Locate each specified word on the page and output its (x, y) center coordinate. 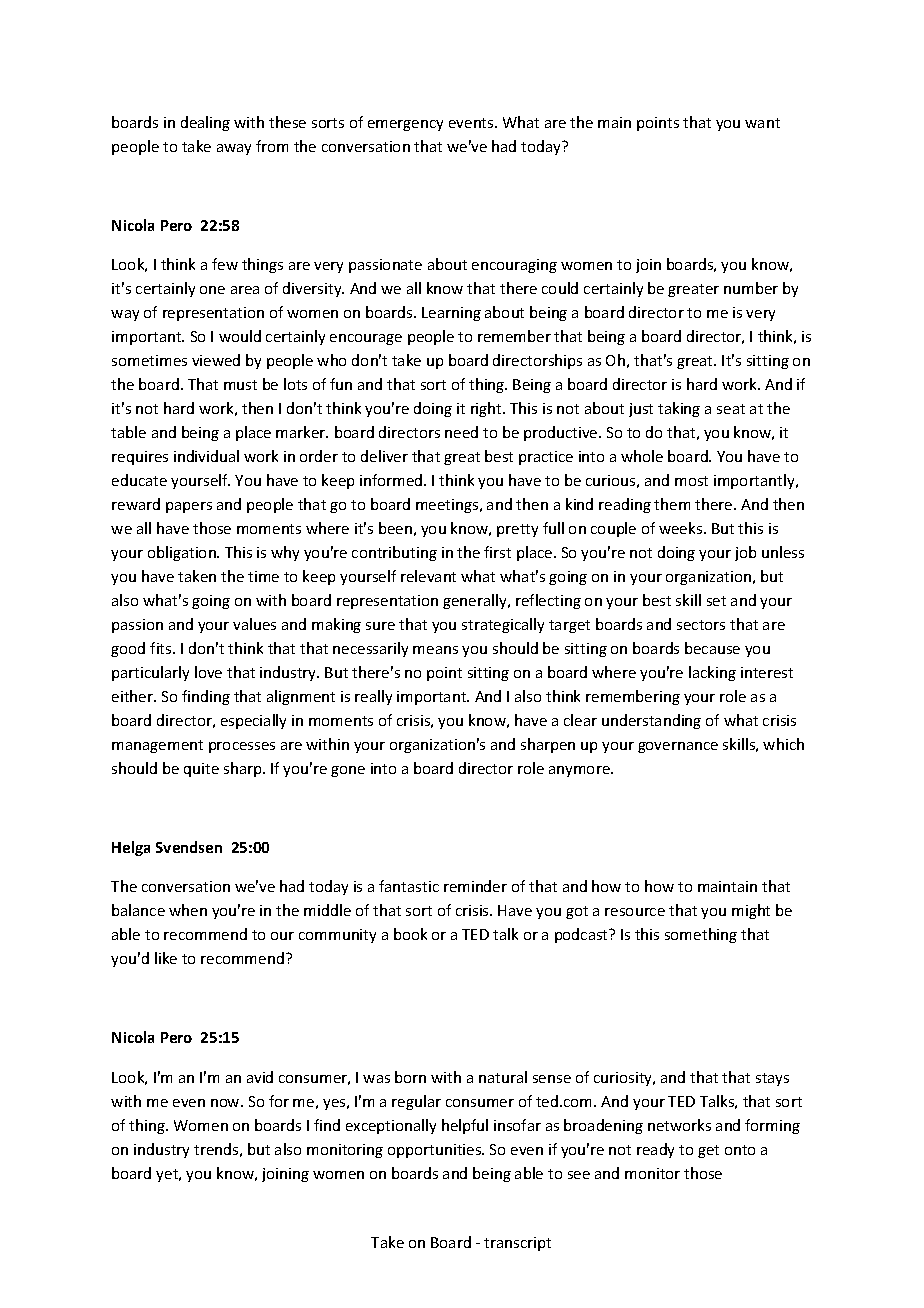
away (234, 149)
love (208, 672)
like (166, 958)
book (410, 934)
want (762, 123)
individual (206, 456)
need (461, 432)
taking (679, 409)
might (751, 911)
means (435, 650)
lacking (712, 673)
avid (260, 1077)
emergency (405, 125)
